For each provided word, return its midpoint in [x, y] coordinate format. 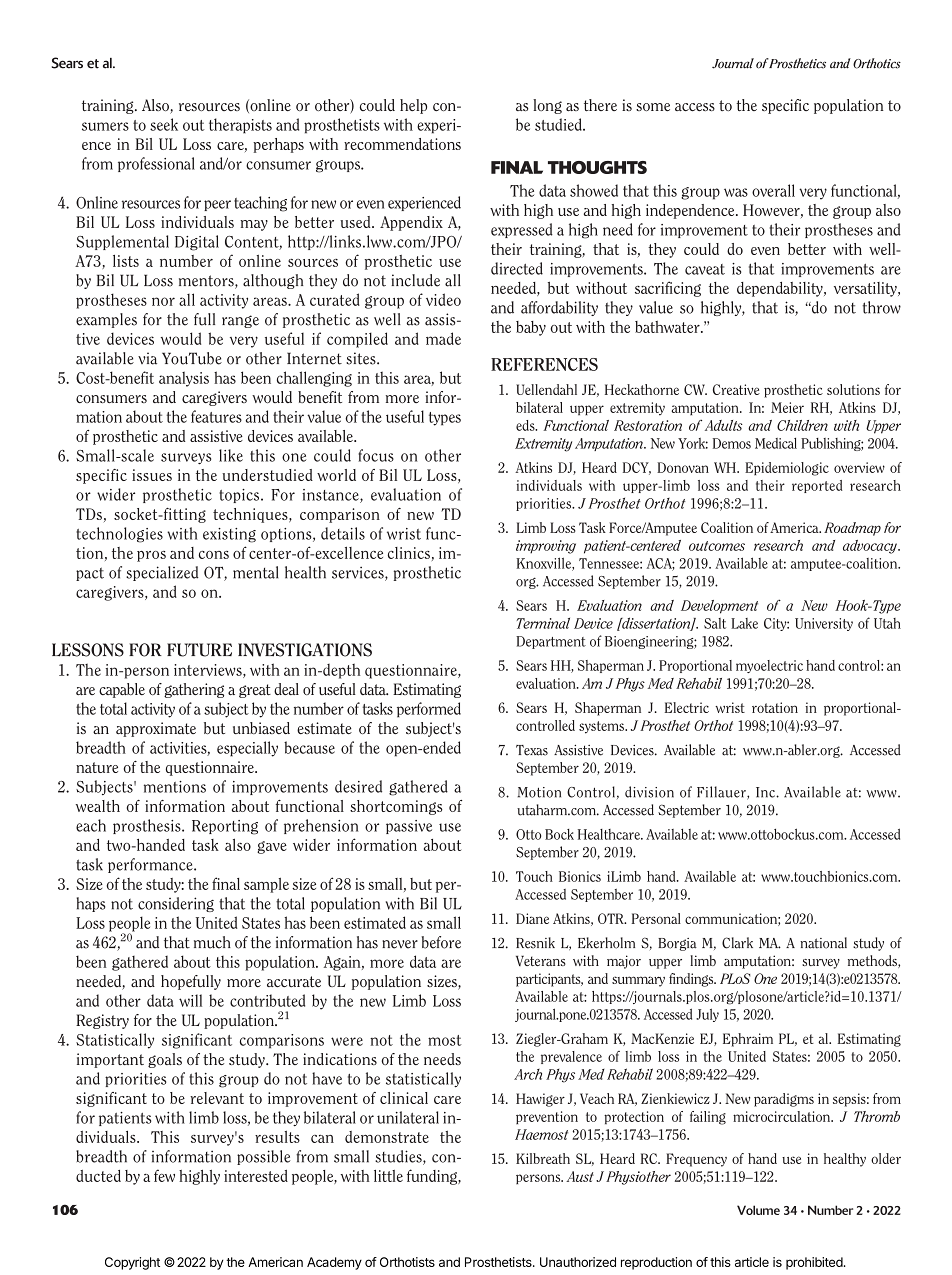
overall [773, 190]
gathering [194, 690]
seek [164, 124]
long [547, 106]
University [824, 624]
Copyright [132, 1263]
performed [429, 710]
